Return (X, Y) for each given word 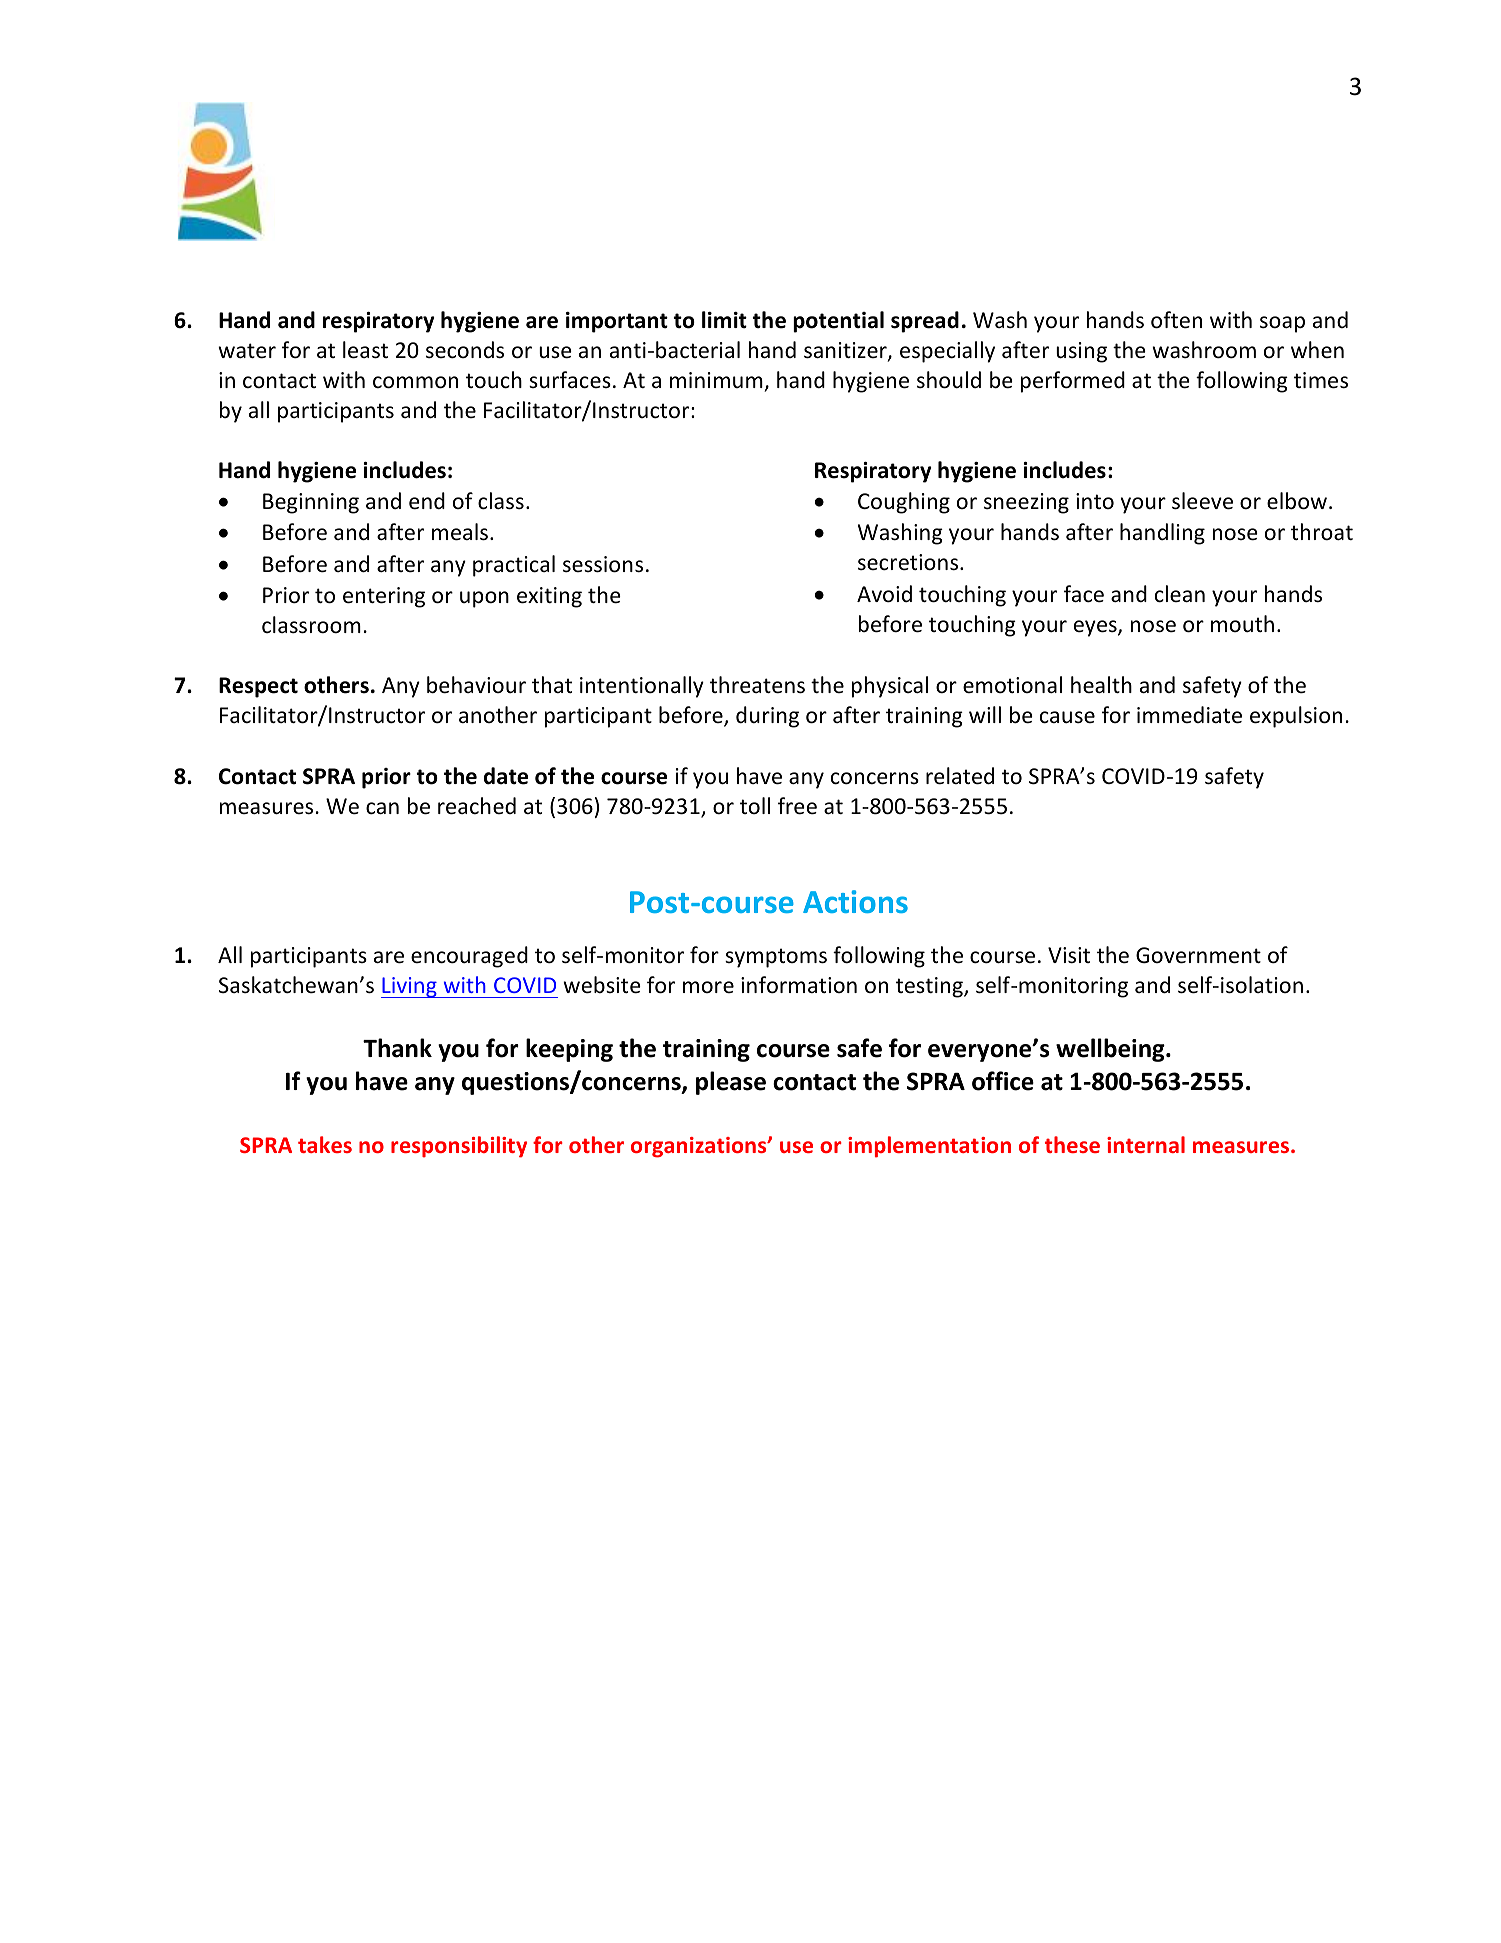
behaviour (476, 685)
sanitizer (846, 351)
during (767, 717)
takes (325, 1144)
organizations (700, 1147)
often (1176, 320)
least (365, 350)
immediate (1189, 715)
